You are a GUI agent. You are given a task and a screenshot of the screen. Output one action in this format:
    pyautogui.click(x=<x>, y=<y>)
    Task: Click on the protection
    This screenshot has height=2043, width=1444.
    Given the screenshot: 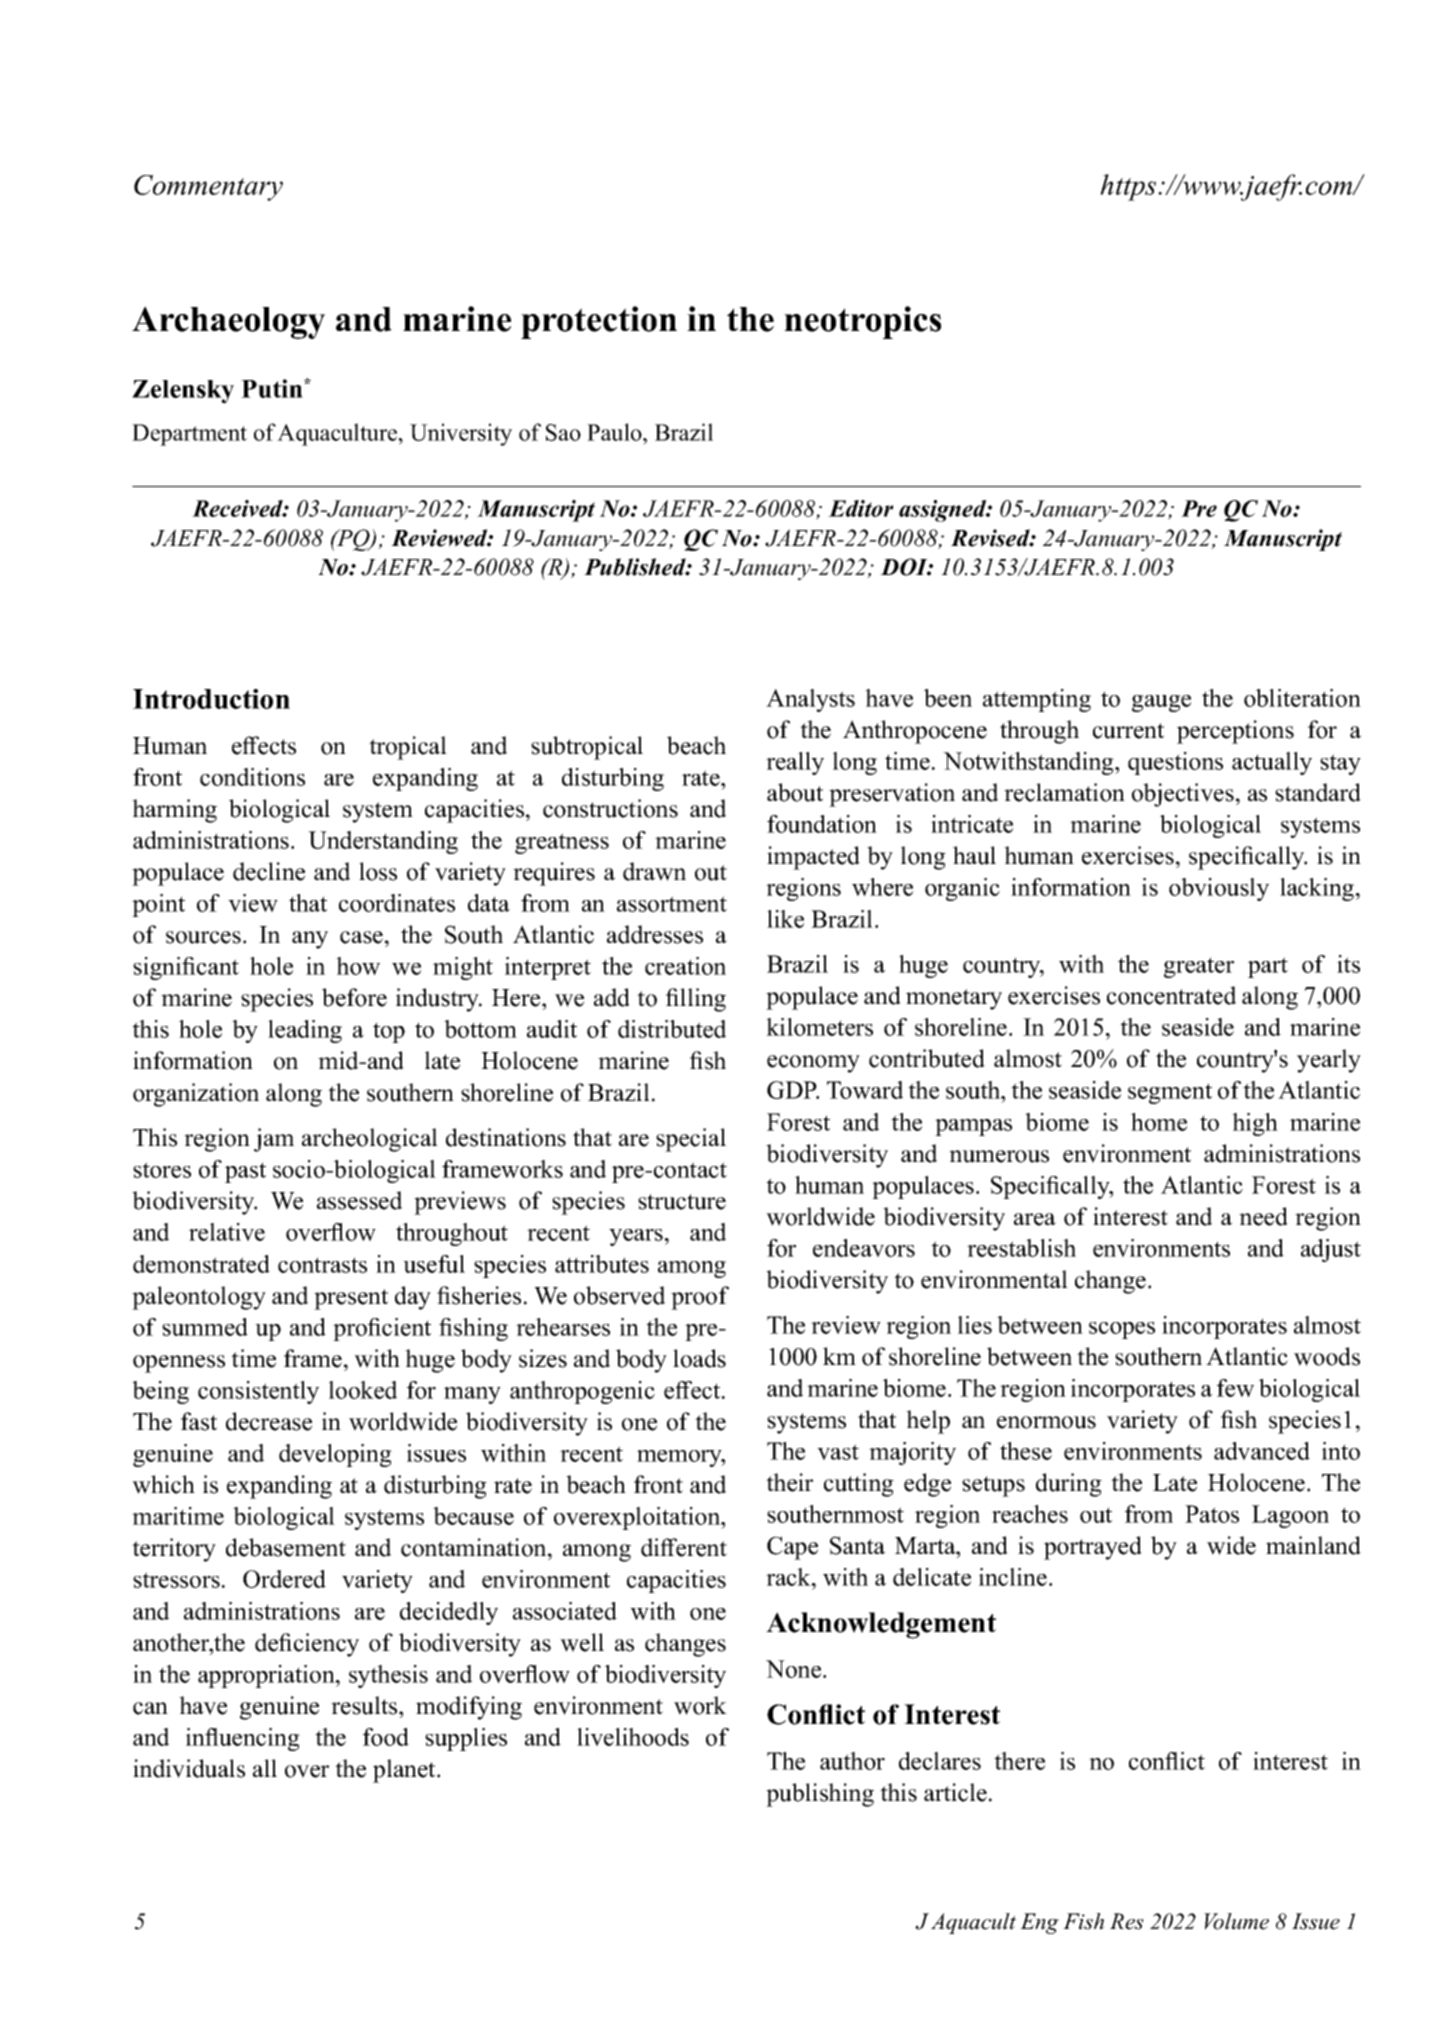 What is the action you would take?
    pyautogui.click(x=599, y=322)
